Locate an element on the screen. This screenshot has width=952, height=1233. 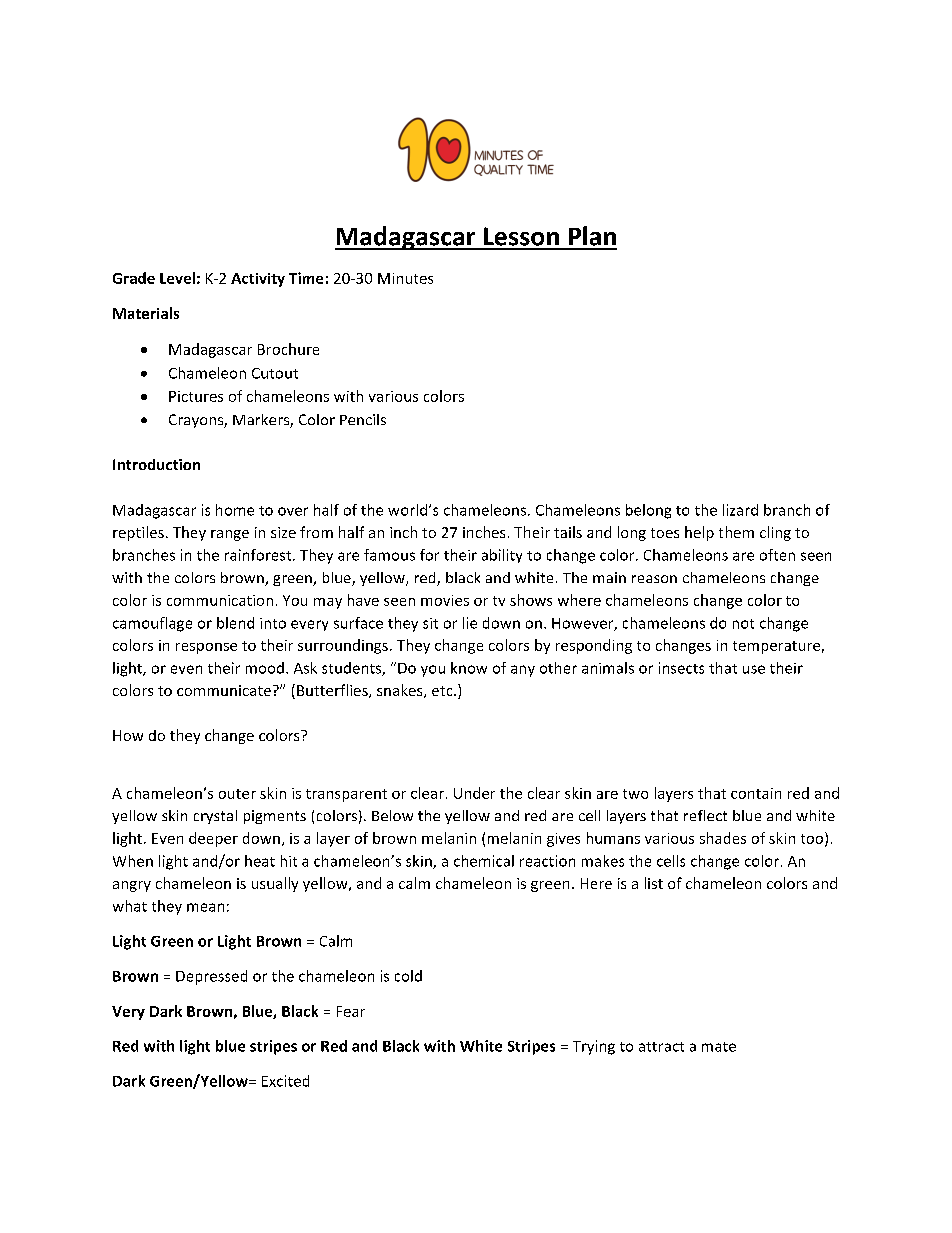
Under is located at coordinates (474, 793).
